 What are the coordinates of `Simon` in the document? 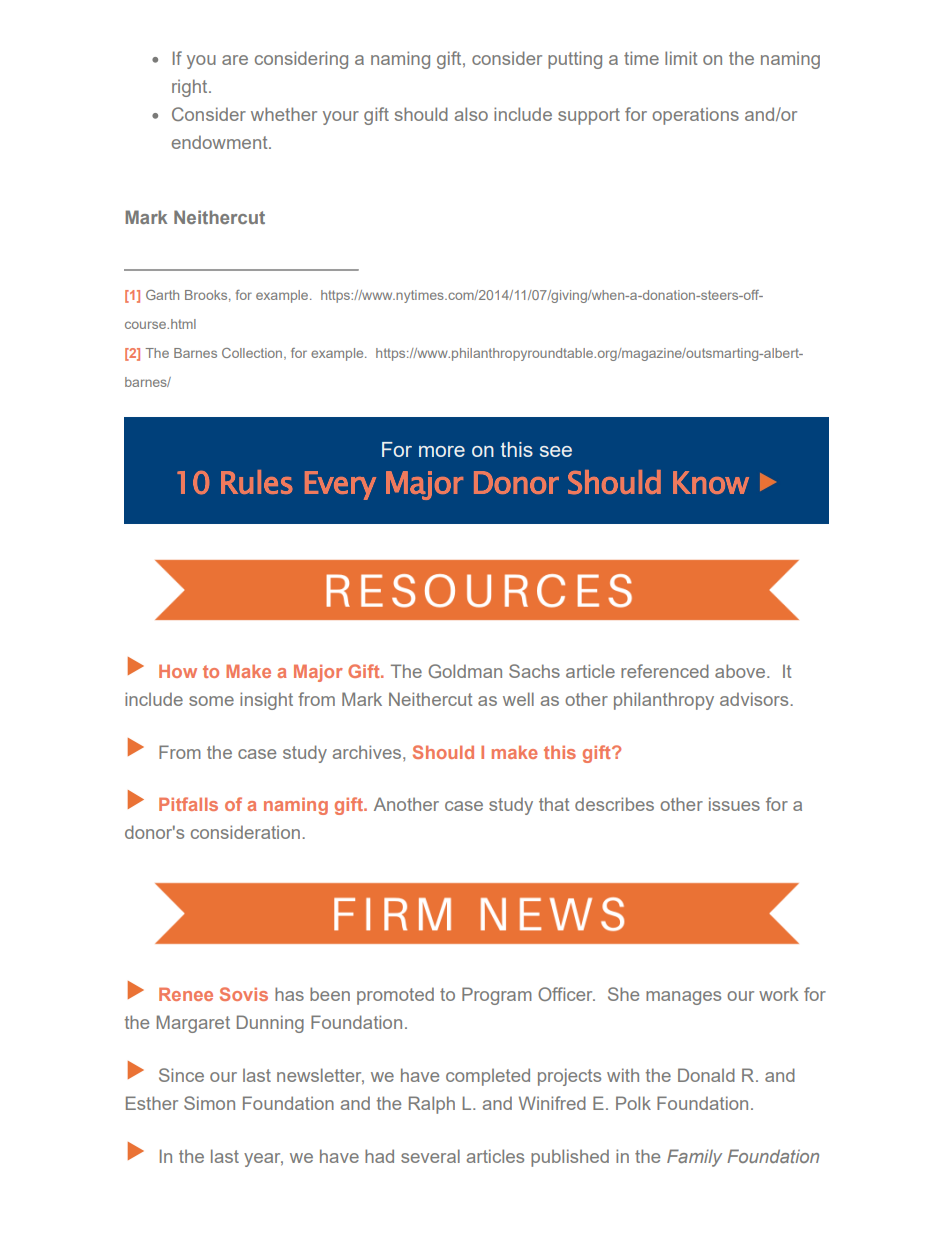 It's located at (209, 1103).
